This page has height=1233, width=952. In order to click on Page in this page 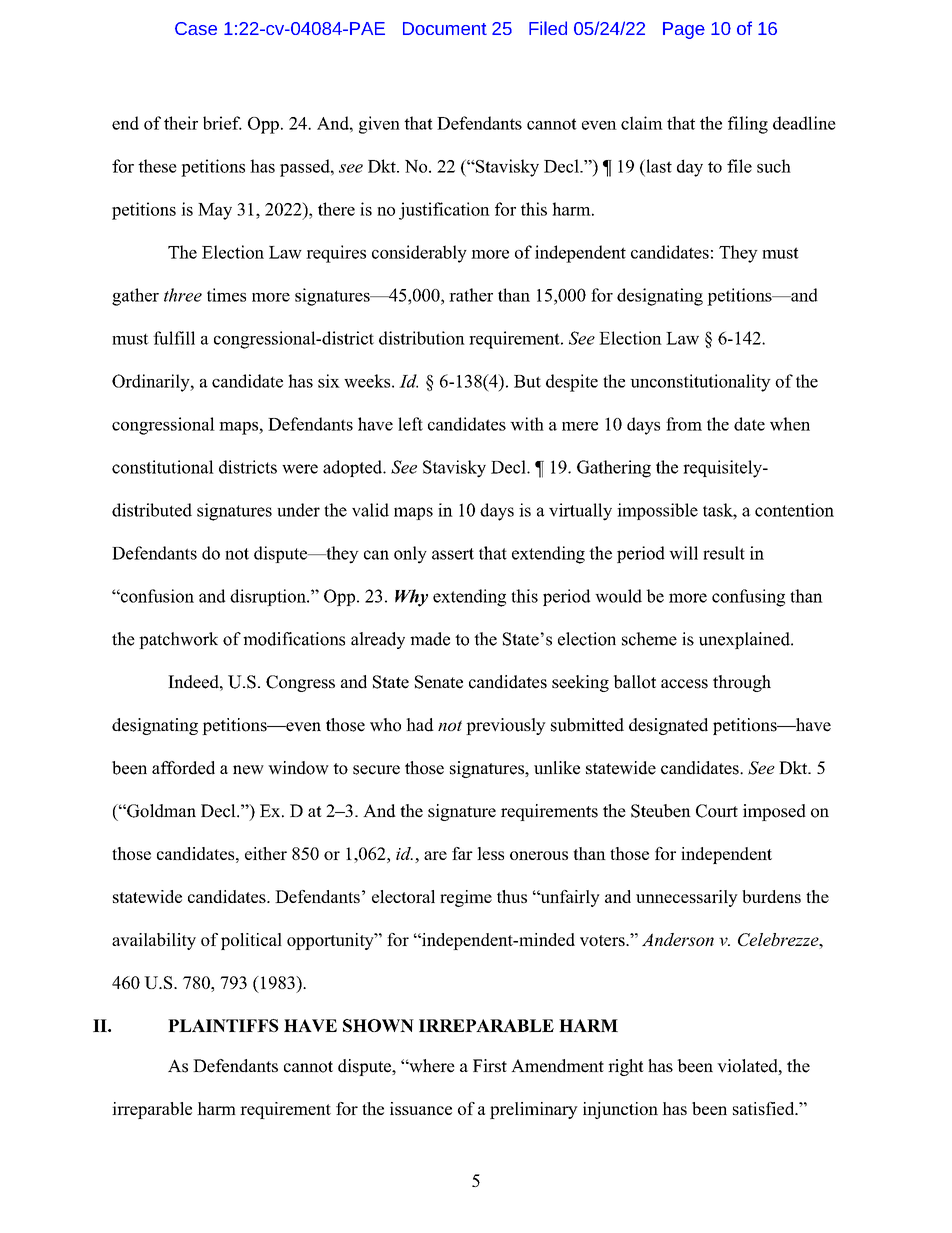, I will do `click(684, 30)`.
